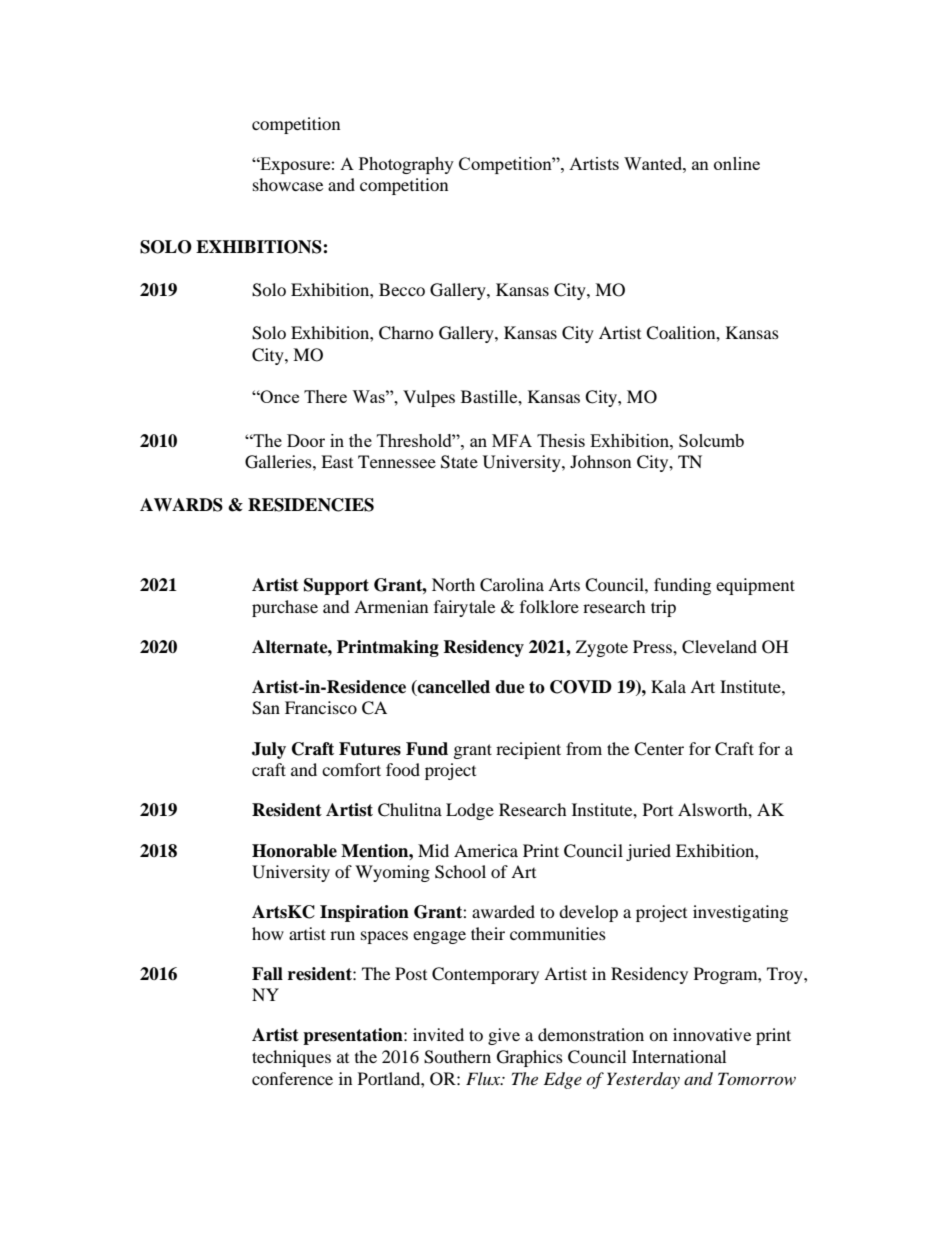 The image size is (952, 1233). What do you see at coordinates (266, 708) in the document?
I see `San` at bounding box center [266, 708].
